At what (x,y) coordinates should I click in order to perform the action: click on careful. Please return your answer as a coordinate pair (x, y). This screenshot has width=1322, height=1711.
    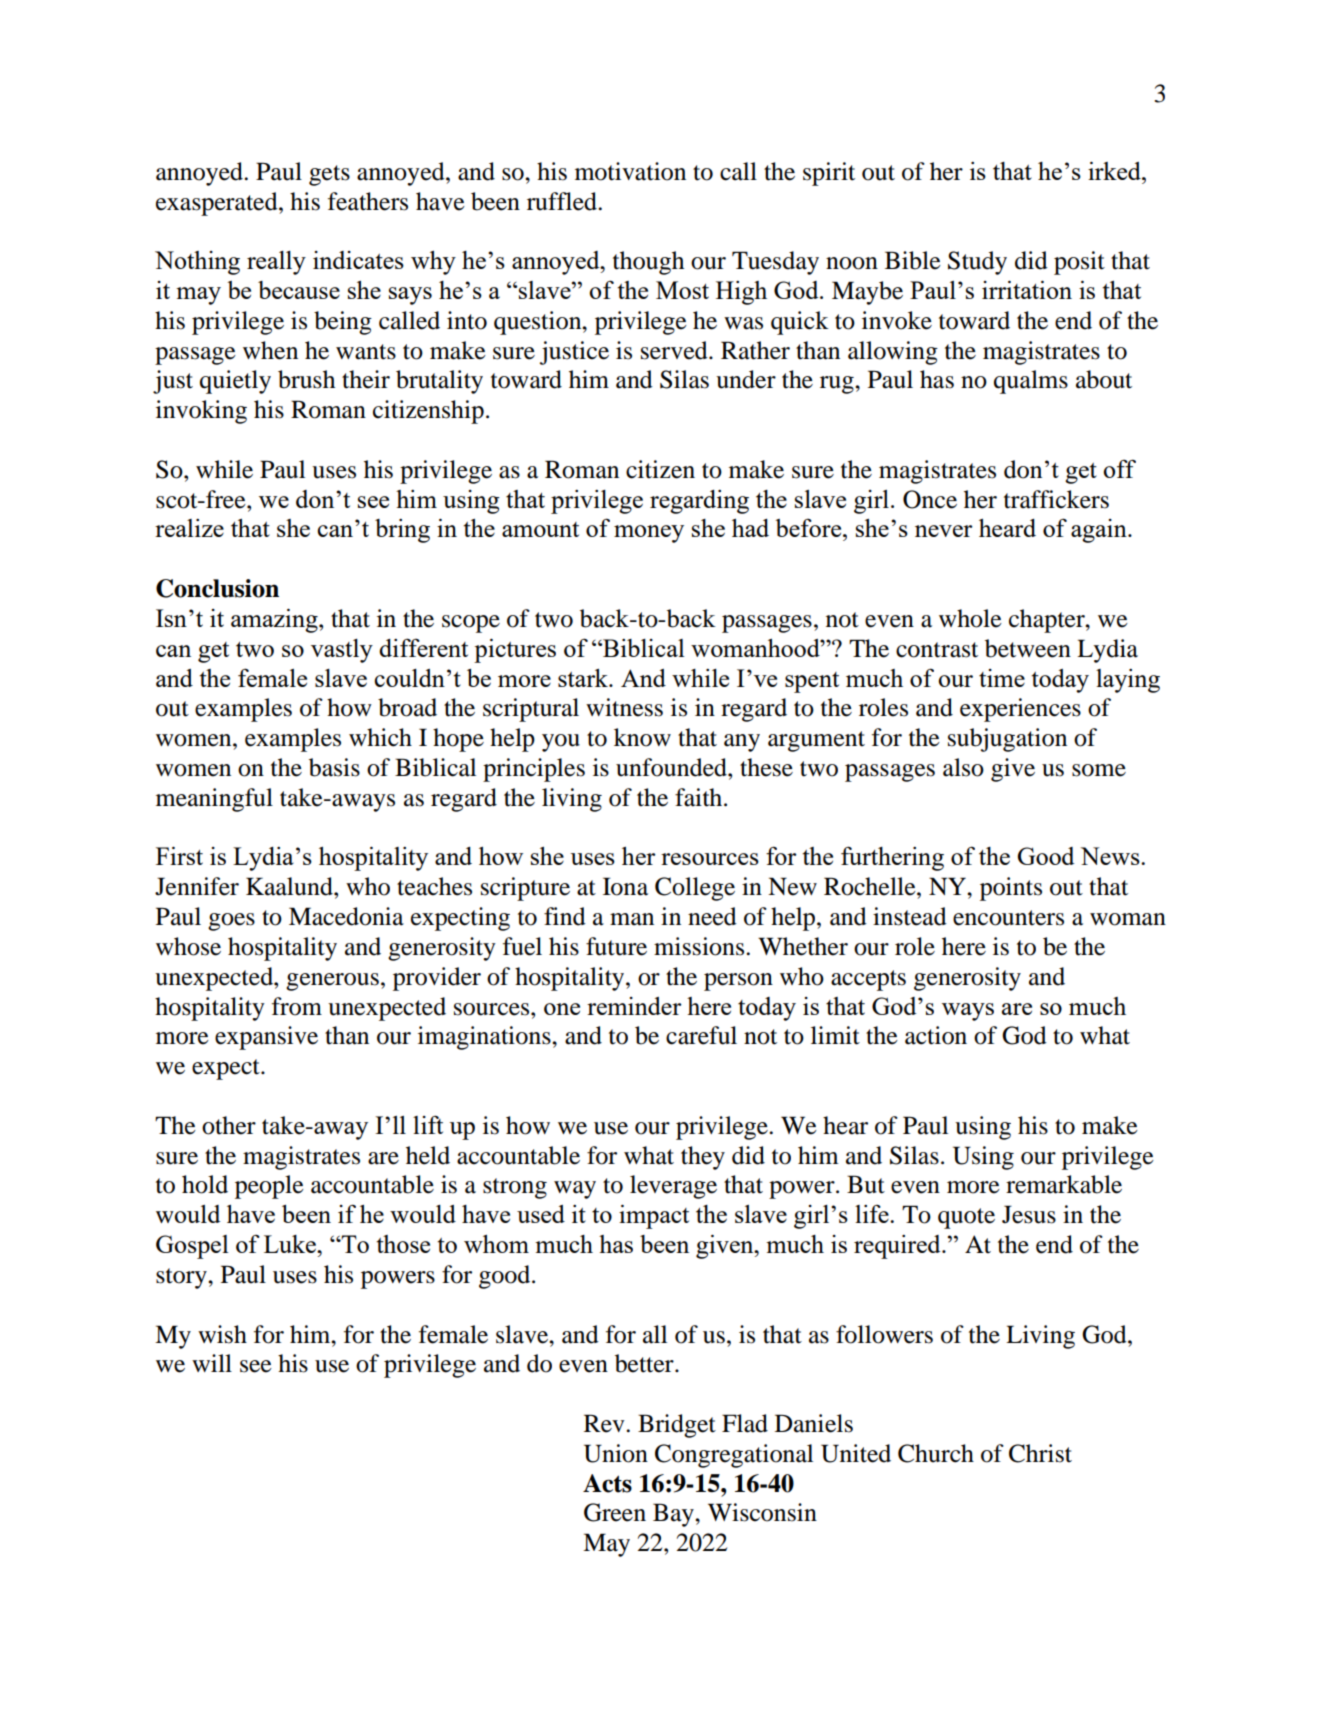
    Looking at the image, I should click on (701, 1035).
